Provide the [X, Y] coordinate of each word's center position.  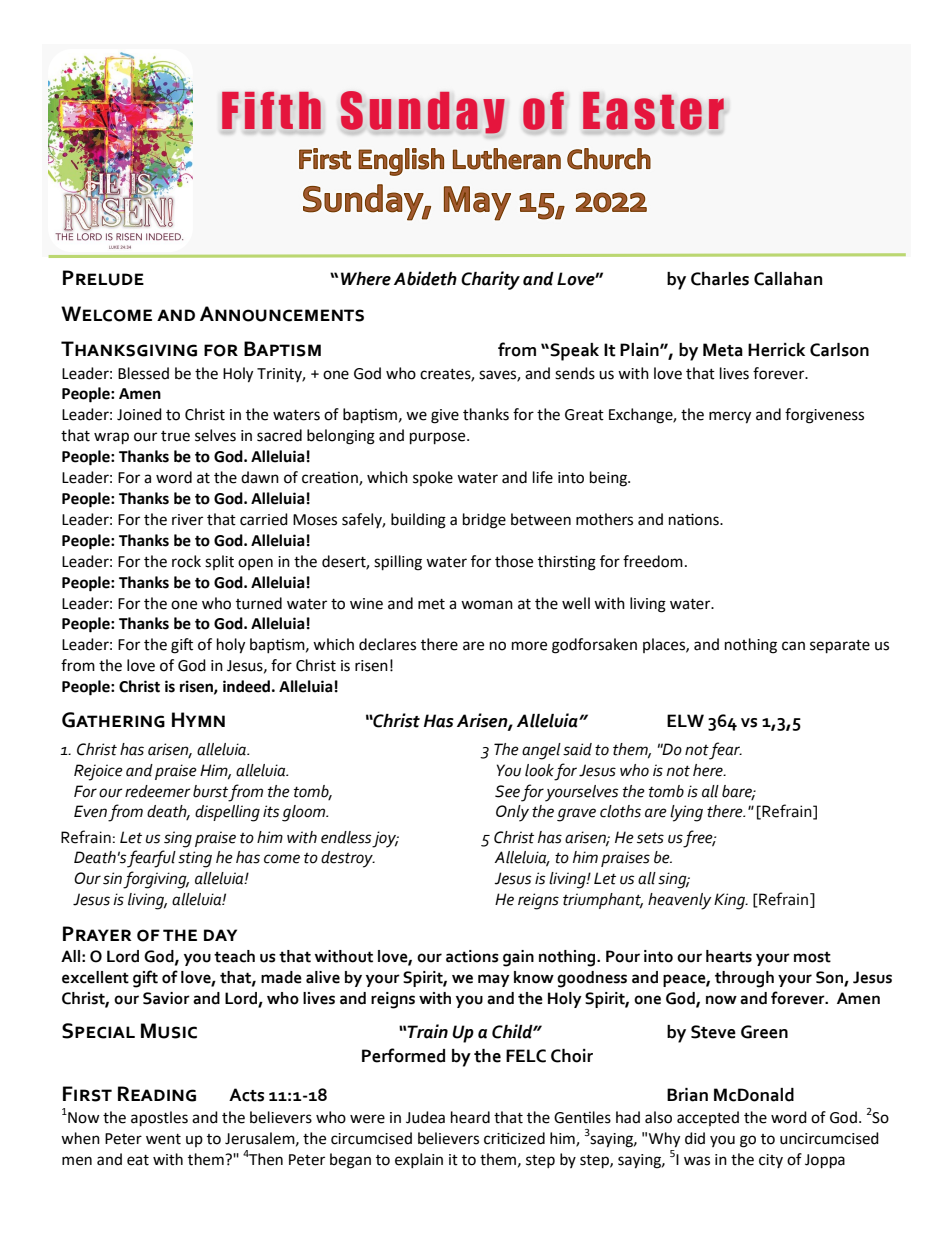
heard [470, 1117]
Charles [720, 279]
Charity [490, 280]
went [163, 1139]
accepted [708, 1118]
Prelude [103, 278]
